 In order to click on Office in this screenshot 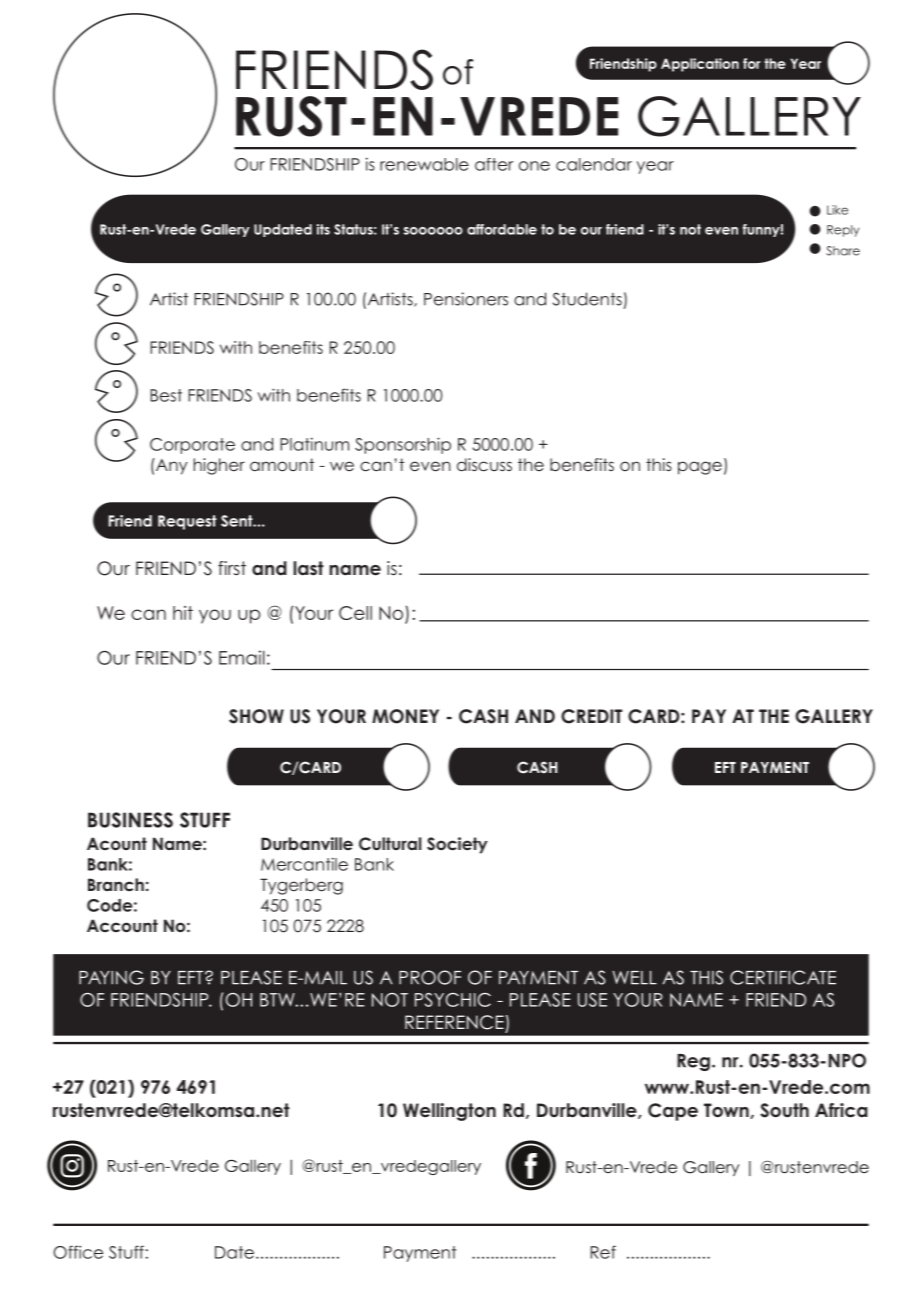, I will do `click(78, 1252)`.
